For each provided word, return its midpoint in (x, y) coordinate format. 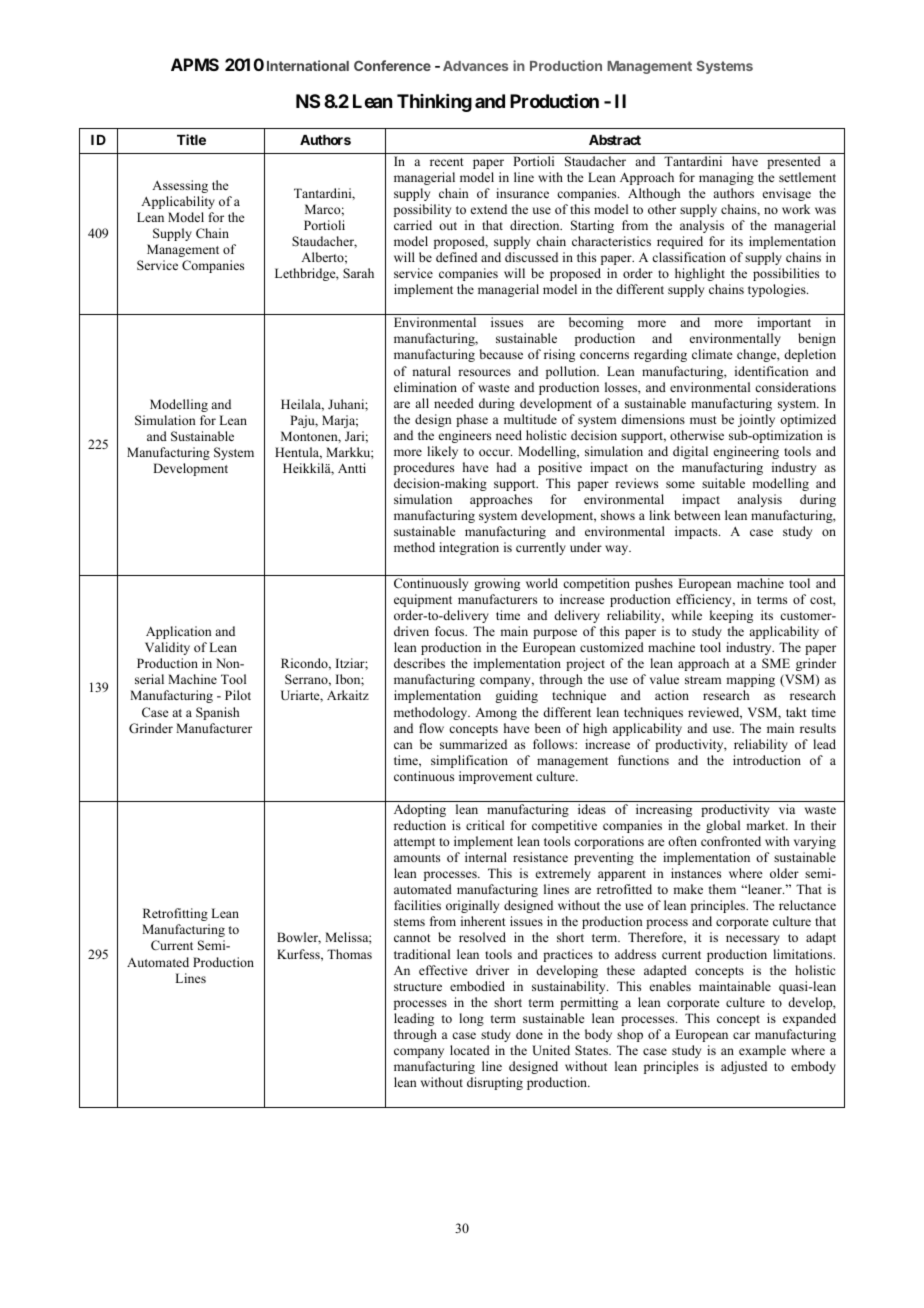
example (762, 1051)
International (308, 65)
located (470, 1050)
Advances (475, 66)
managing (726, 178)
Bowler (299, 938)
